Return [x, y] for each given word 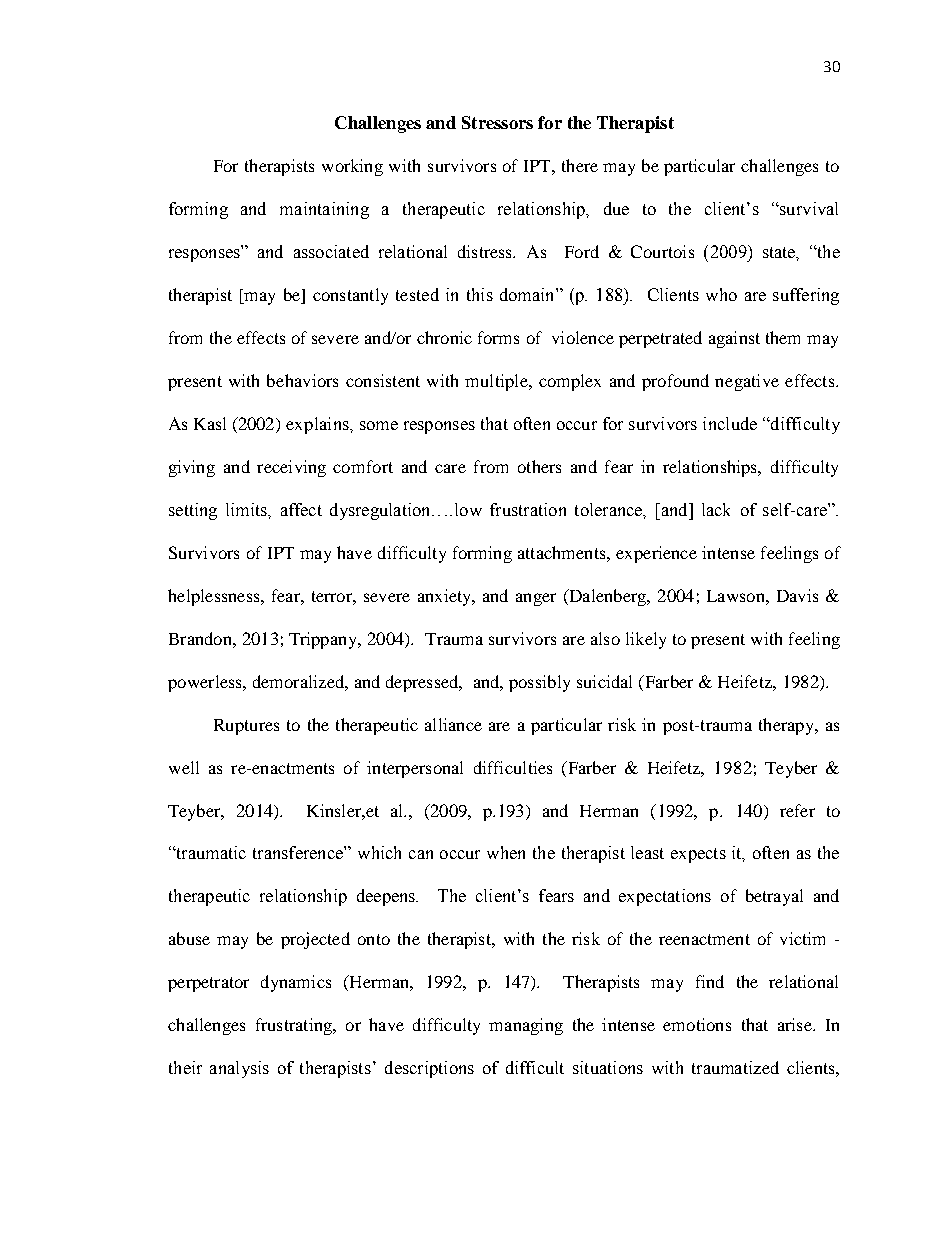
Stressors [497, 122]
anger [536, 599]
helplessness [215, 597]
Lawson [737, 596]
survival [808, 208]
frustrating [295, 1026]
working [352, 167]
